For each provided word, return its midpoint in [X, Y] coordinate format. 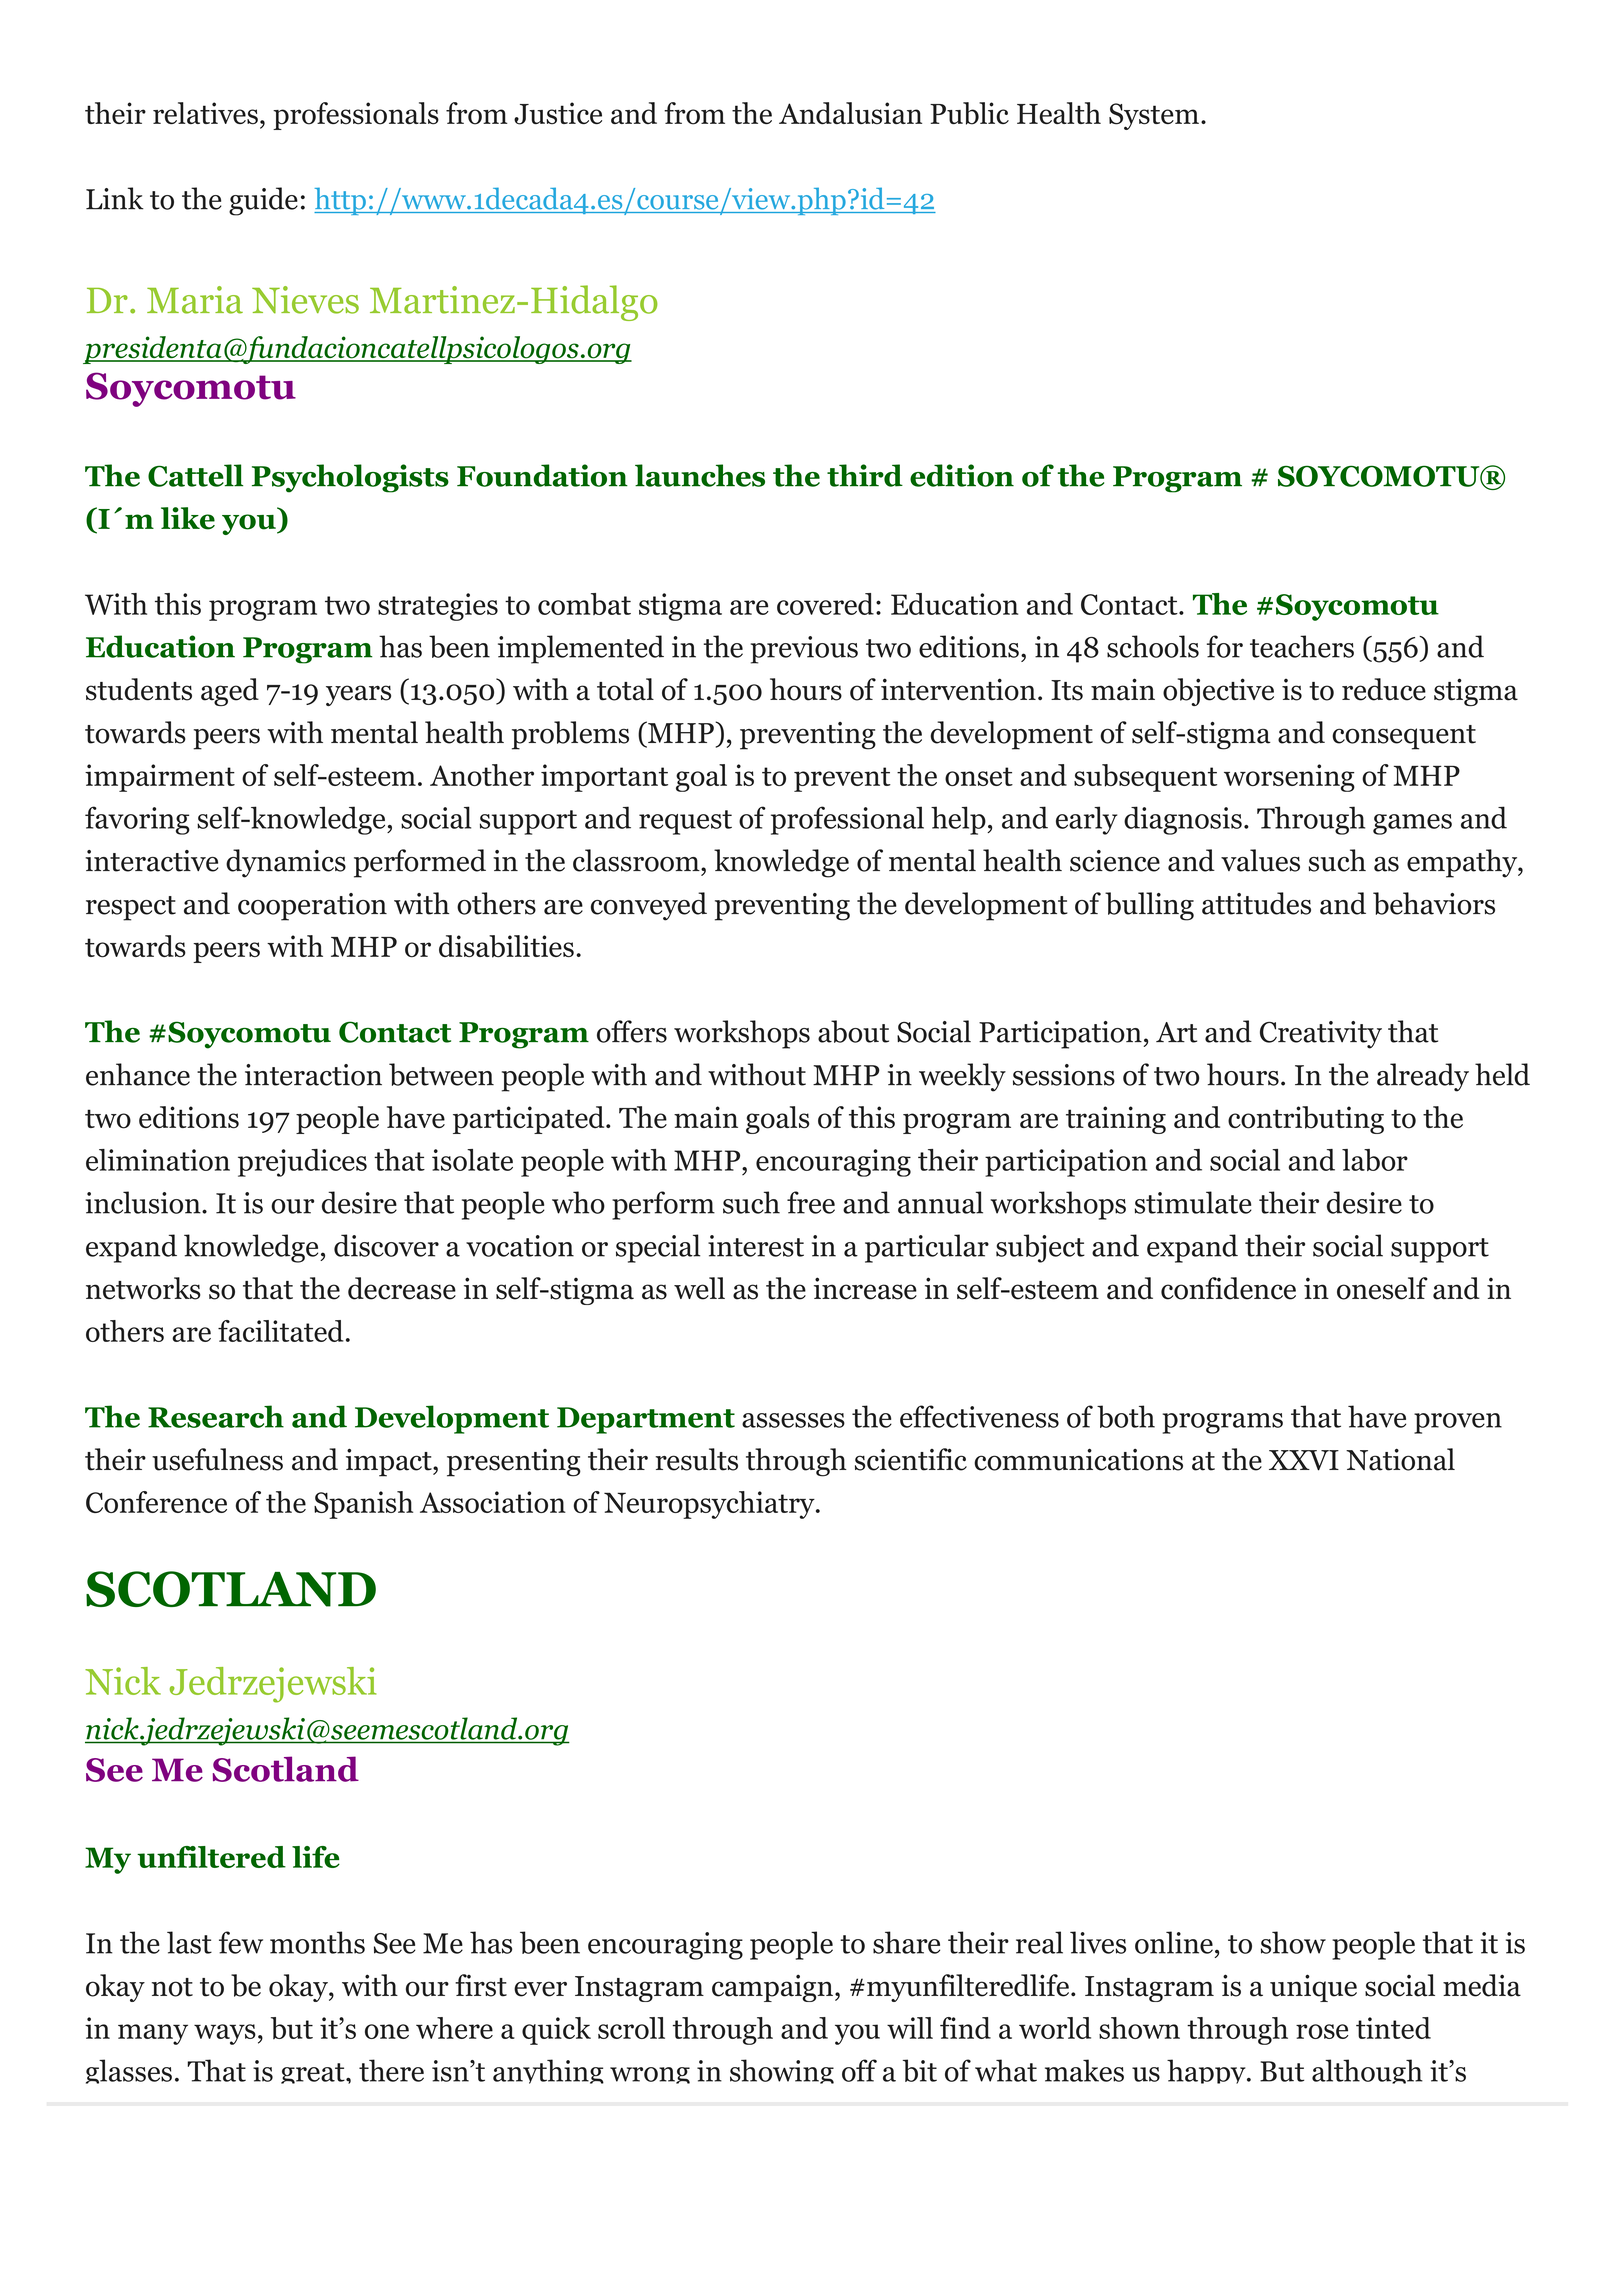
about [853, 1031]
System [1154, 116]
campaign [772, 1988]
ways [225, 2034]
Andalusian [850, 113]
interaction [313, 1075]
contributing [1306, 1120]
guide [263, 201]
